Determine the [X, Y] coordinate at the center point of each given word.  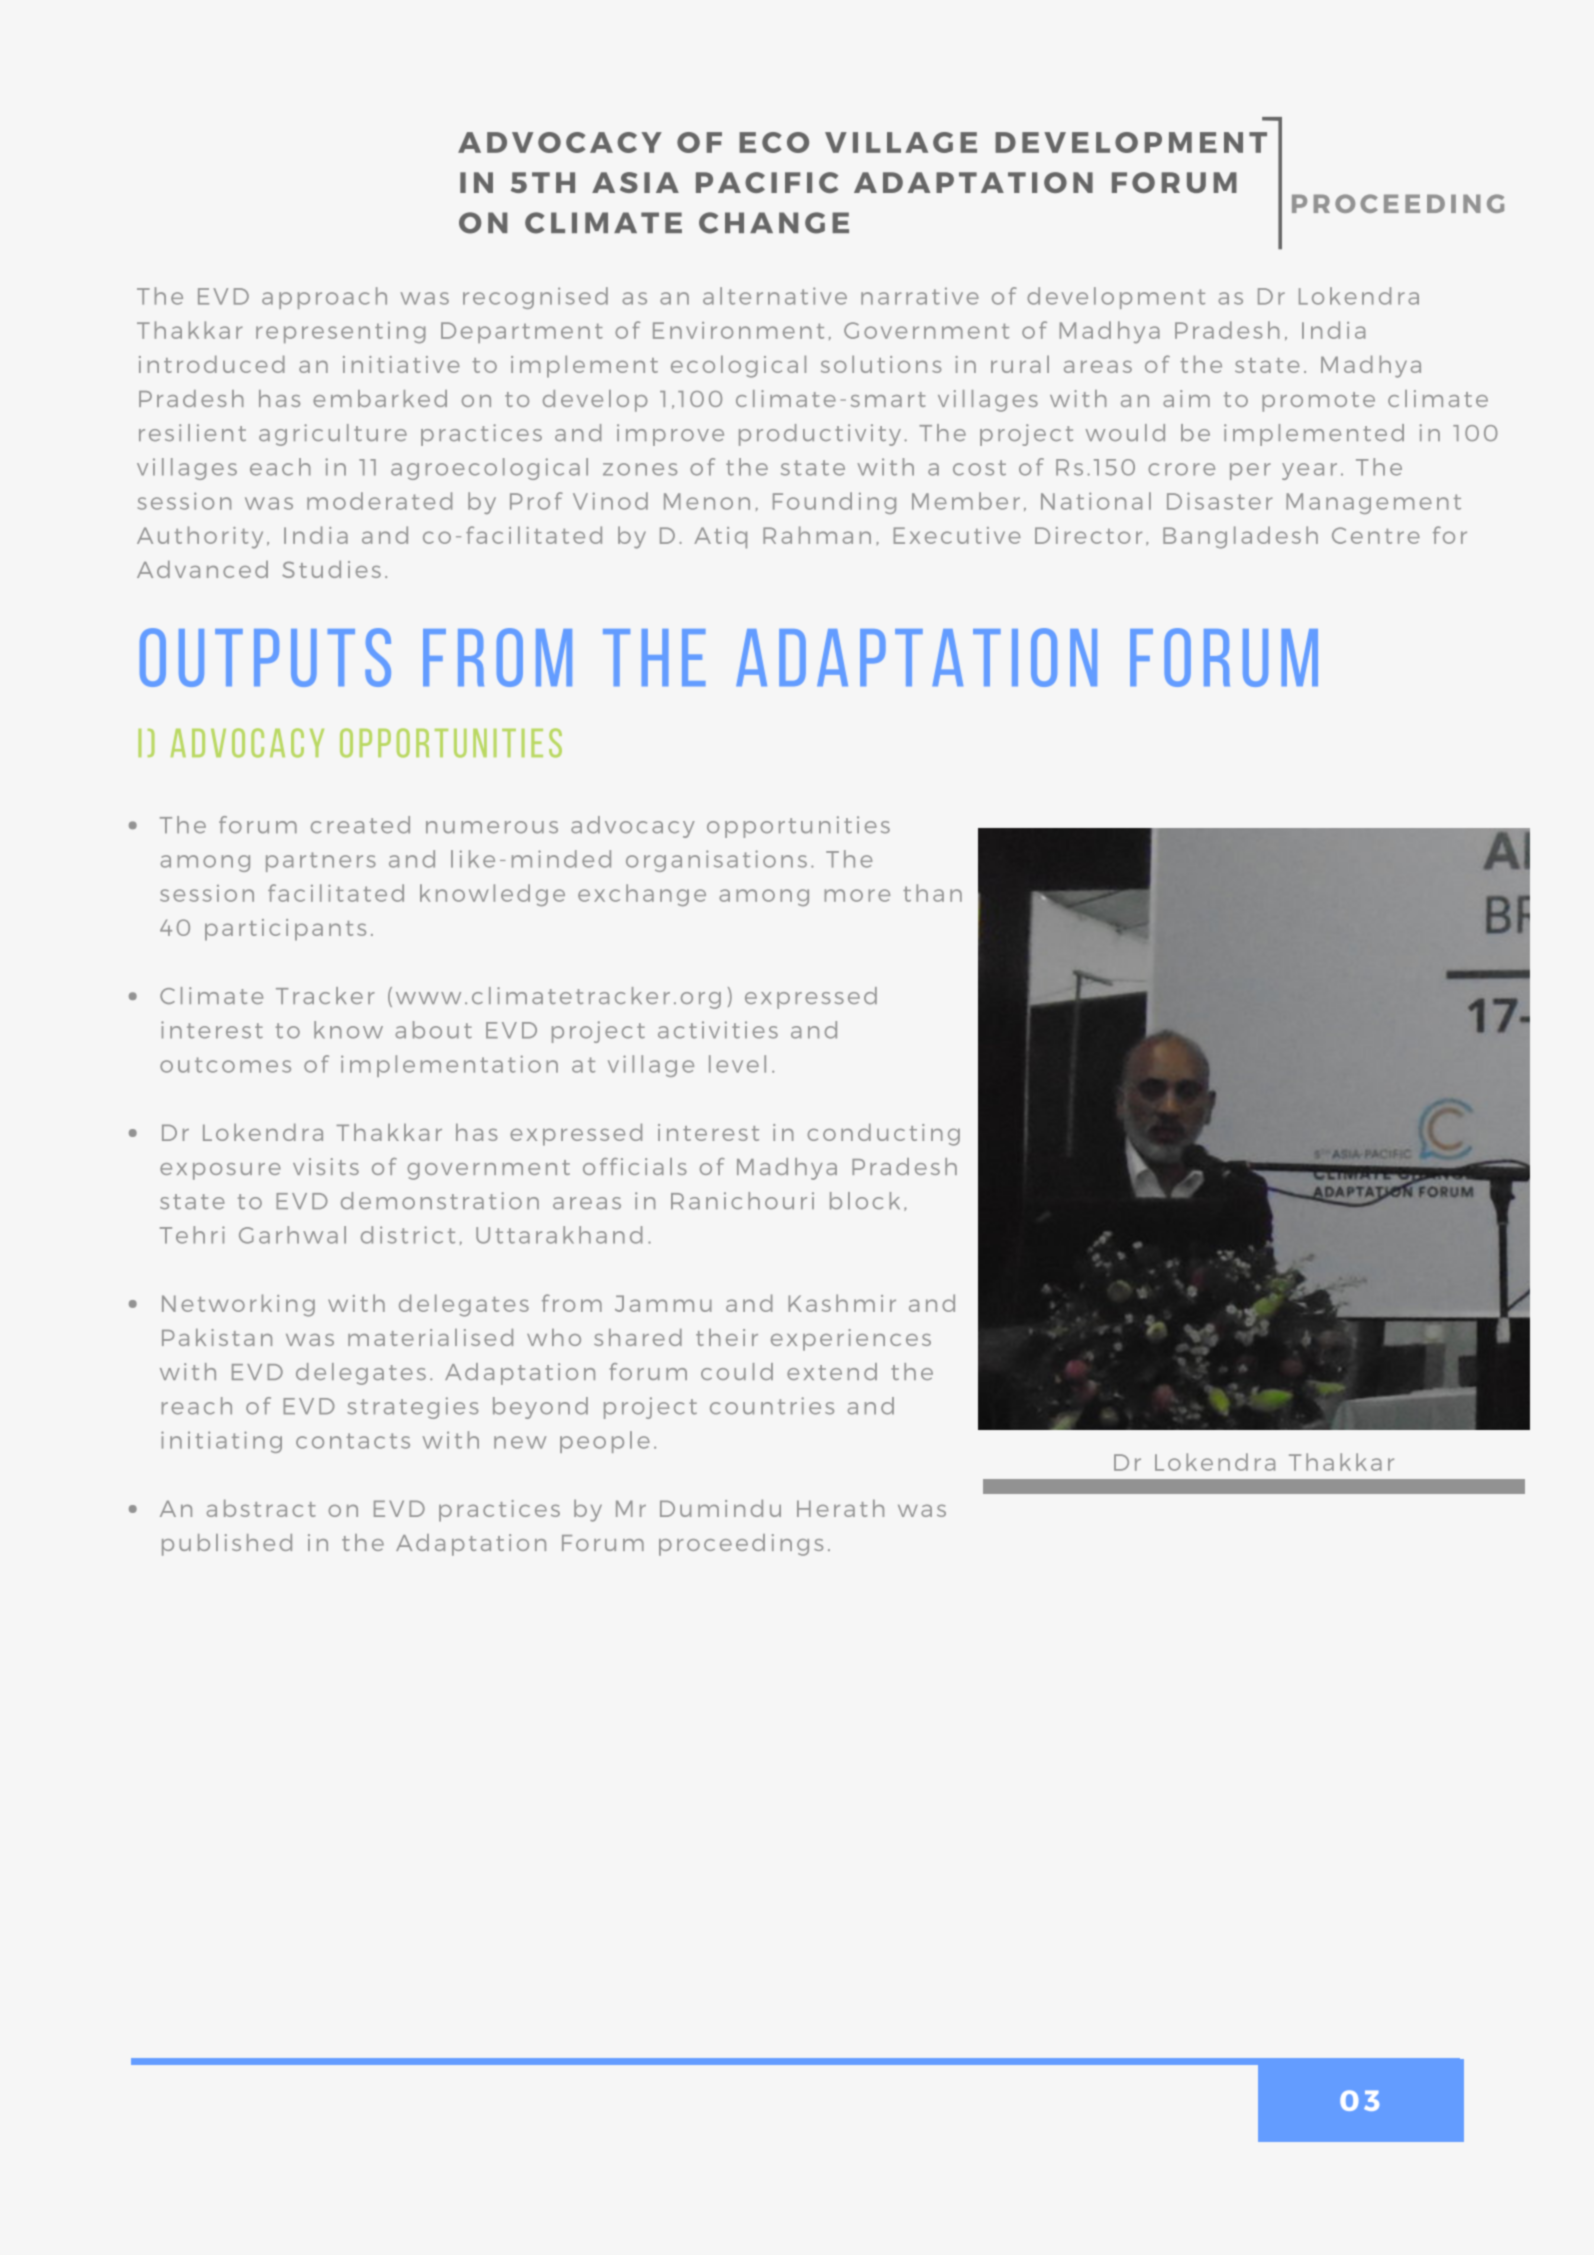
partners [321, 862]
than [932, 893]
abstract [261, 1508]
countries [772, 1406]
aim [1186, 398]
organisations [716, 861]
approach [324, 298]
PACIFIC [767, 182]
